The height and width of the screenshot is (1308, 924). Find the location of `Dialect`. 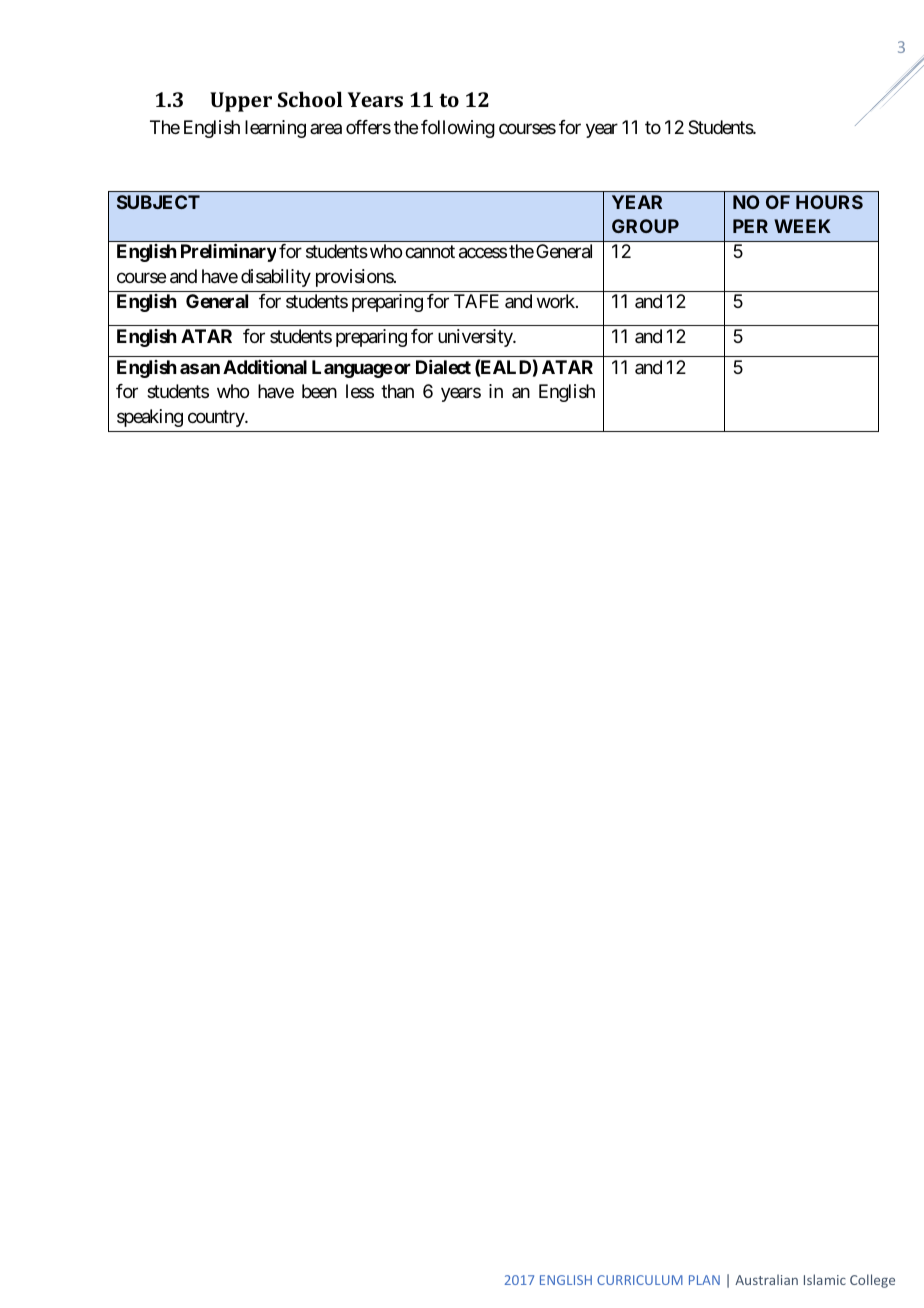

Dialect is located at coordinates (443, 367).
